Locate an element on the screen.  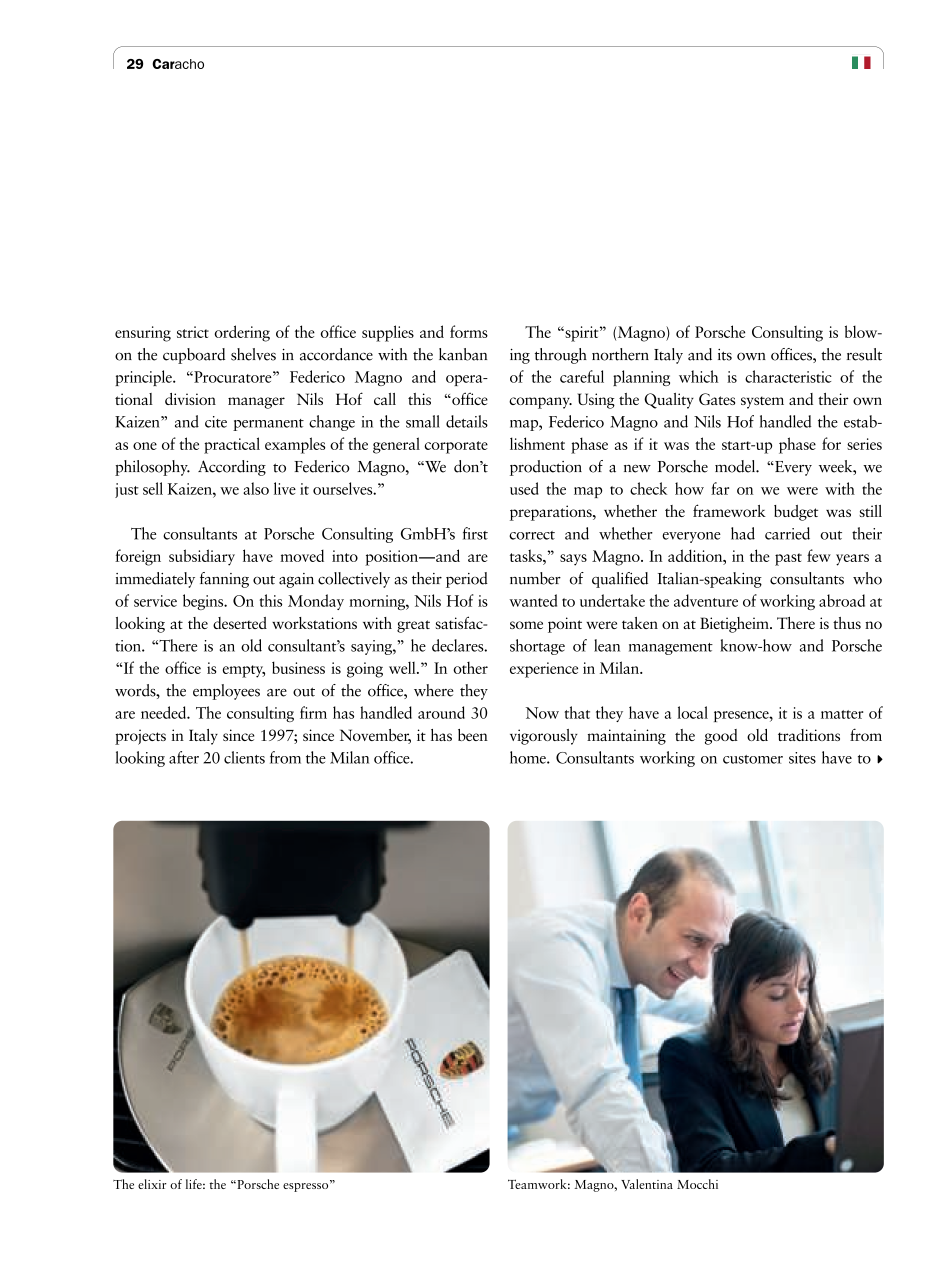
clients is located at coordinates (244, 757).
